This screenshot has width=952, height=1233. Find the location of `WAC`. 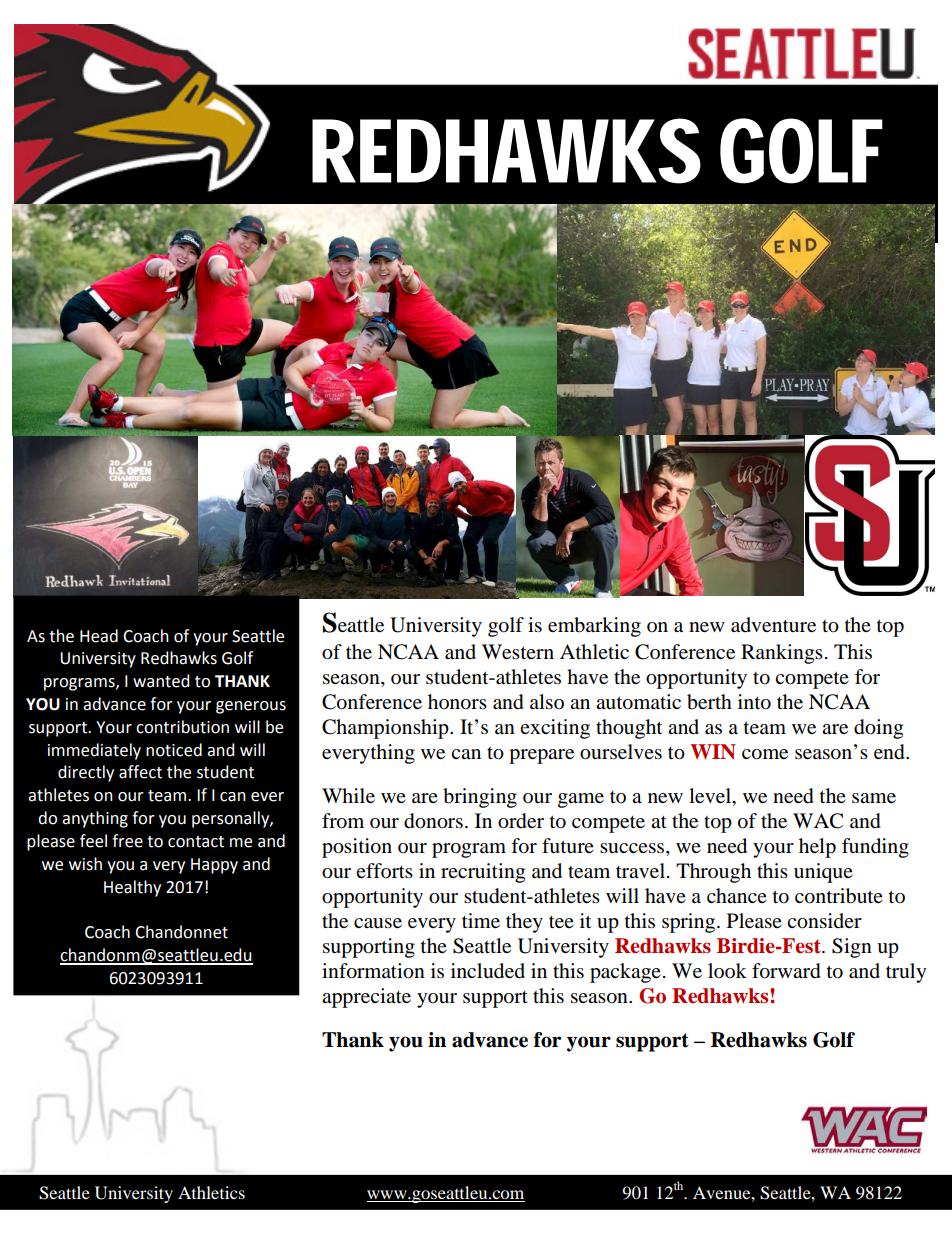

WAC is located at coordinates (818, 821).
